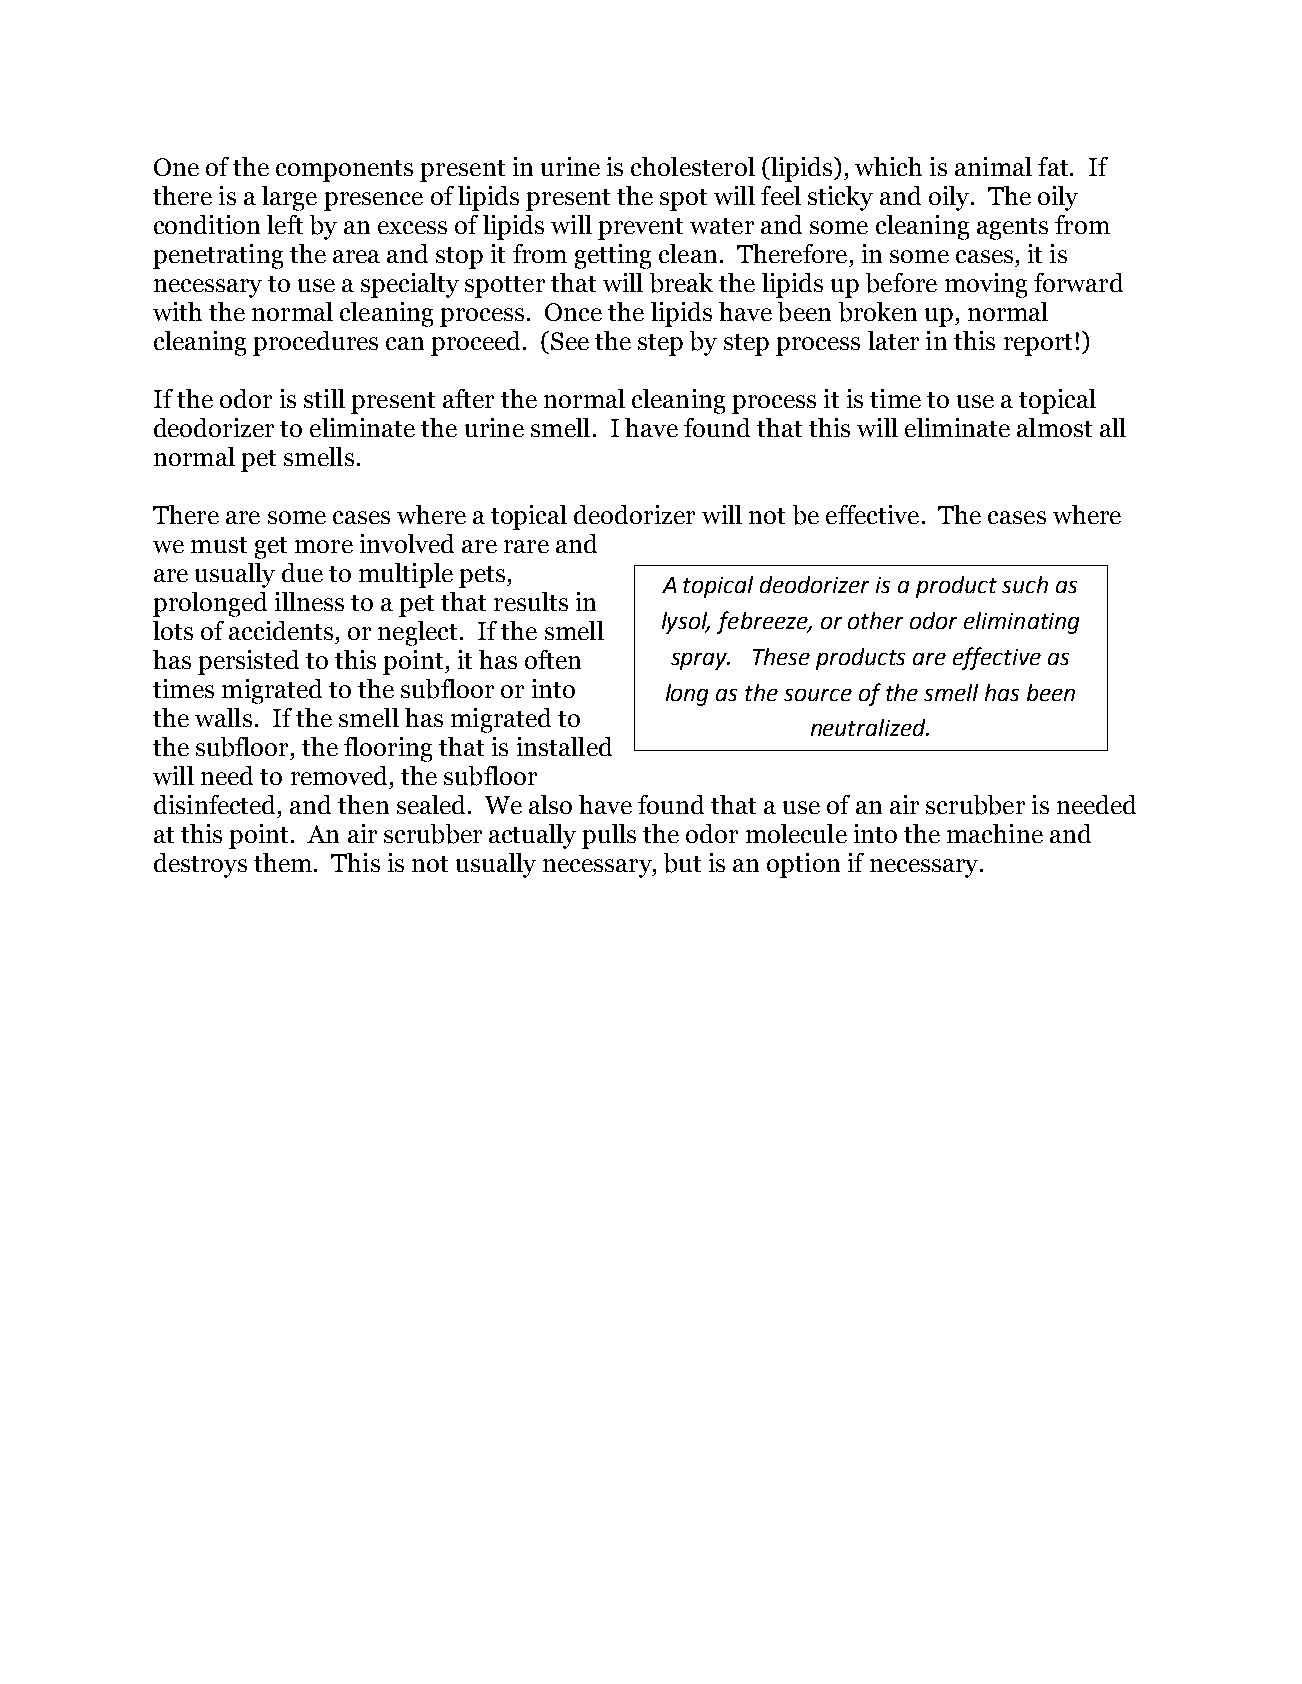 Image resolution: width=1302 pixels, height=1684 pixels. Describe the element at coordinates (693, 166) in the screenshot. I see `cholesterol` at that location.
